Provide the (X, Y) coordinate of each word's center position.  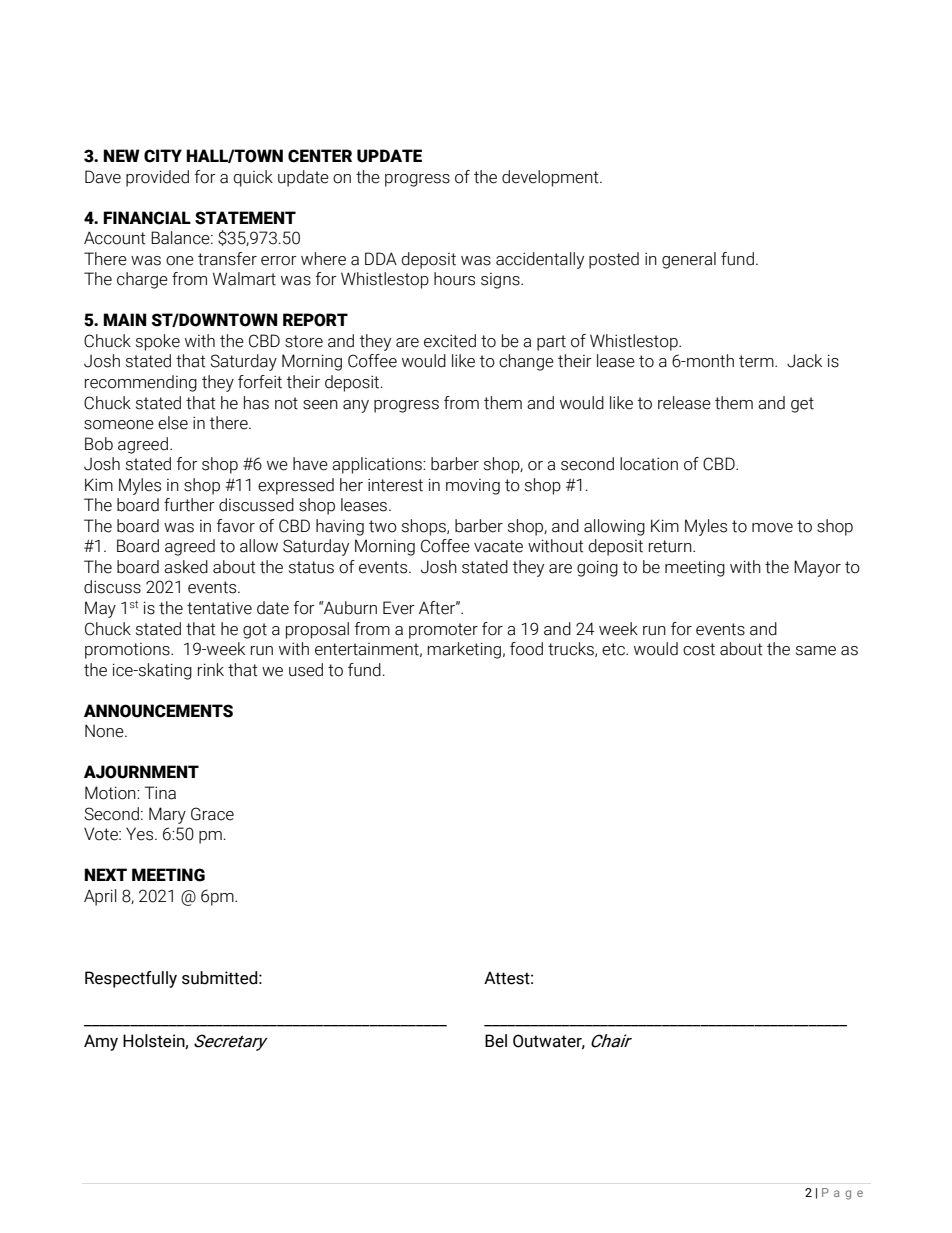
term (757, 361)
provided (157, 178)
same (816, 651)
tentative (219, 608)
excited (450, 341)
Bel (496, 1041)
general (689, 260)
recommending (141, 383)
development (551, 178)
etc (614, 649)
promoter (443, 631)
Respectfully (131, 979)
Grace (212, 814)
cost (699, 649)
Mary (167, 815)
